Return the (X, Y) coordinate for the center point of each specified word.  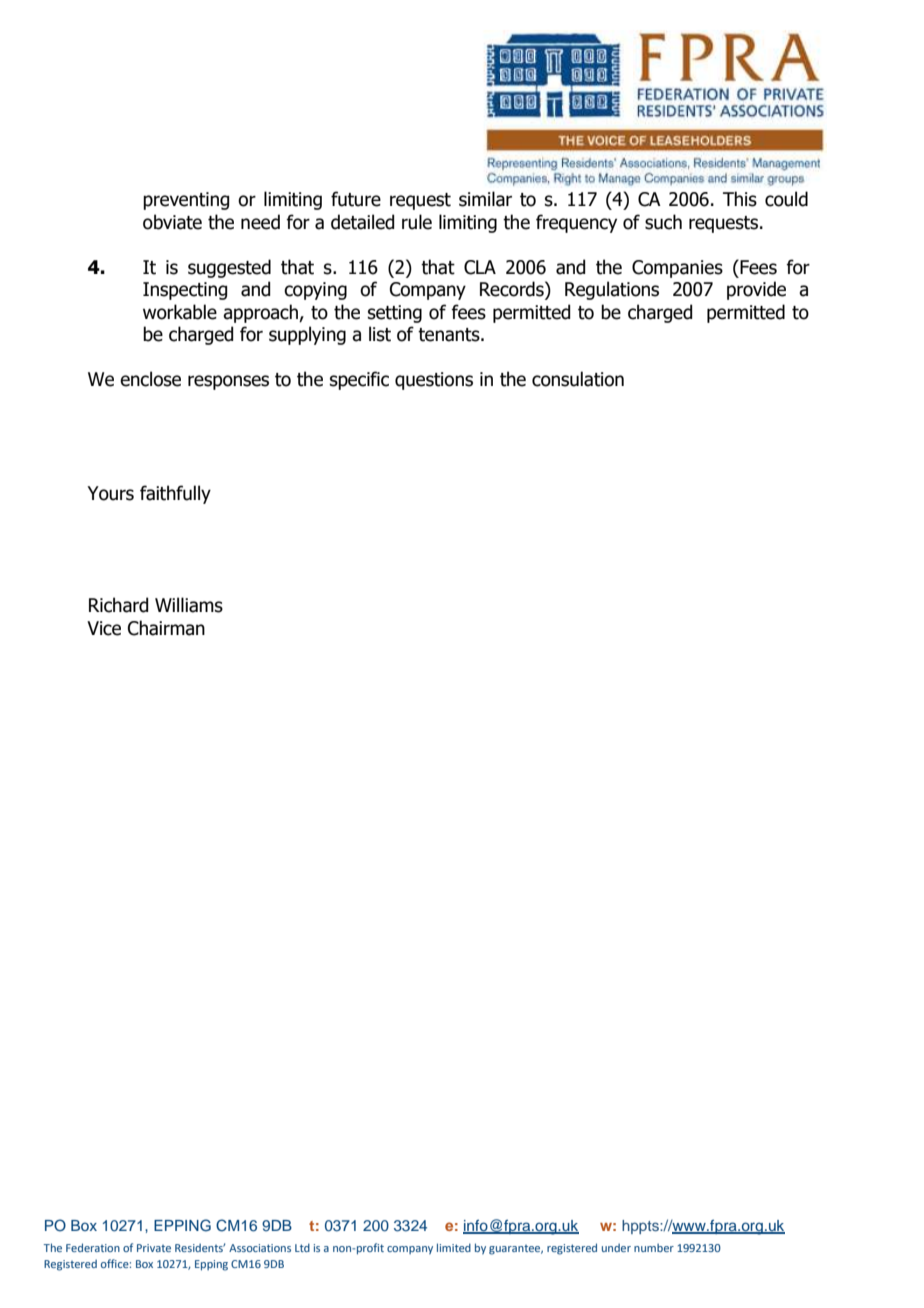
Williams (189, 605)
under (616, 1248)
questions (434, 381)
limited (454, 1247)
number (654, 1248)
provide (756, 290)
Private (154, 1248)
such (663, 222)
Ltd (302, 1247)
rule (417, 222)
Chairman (166, 628)
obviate (172, 222)
